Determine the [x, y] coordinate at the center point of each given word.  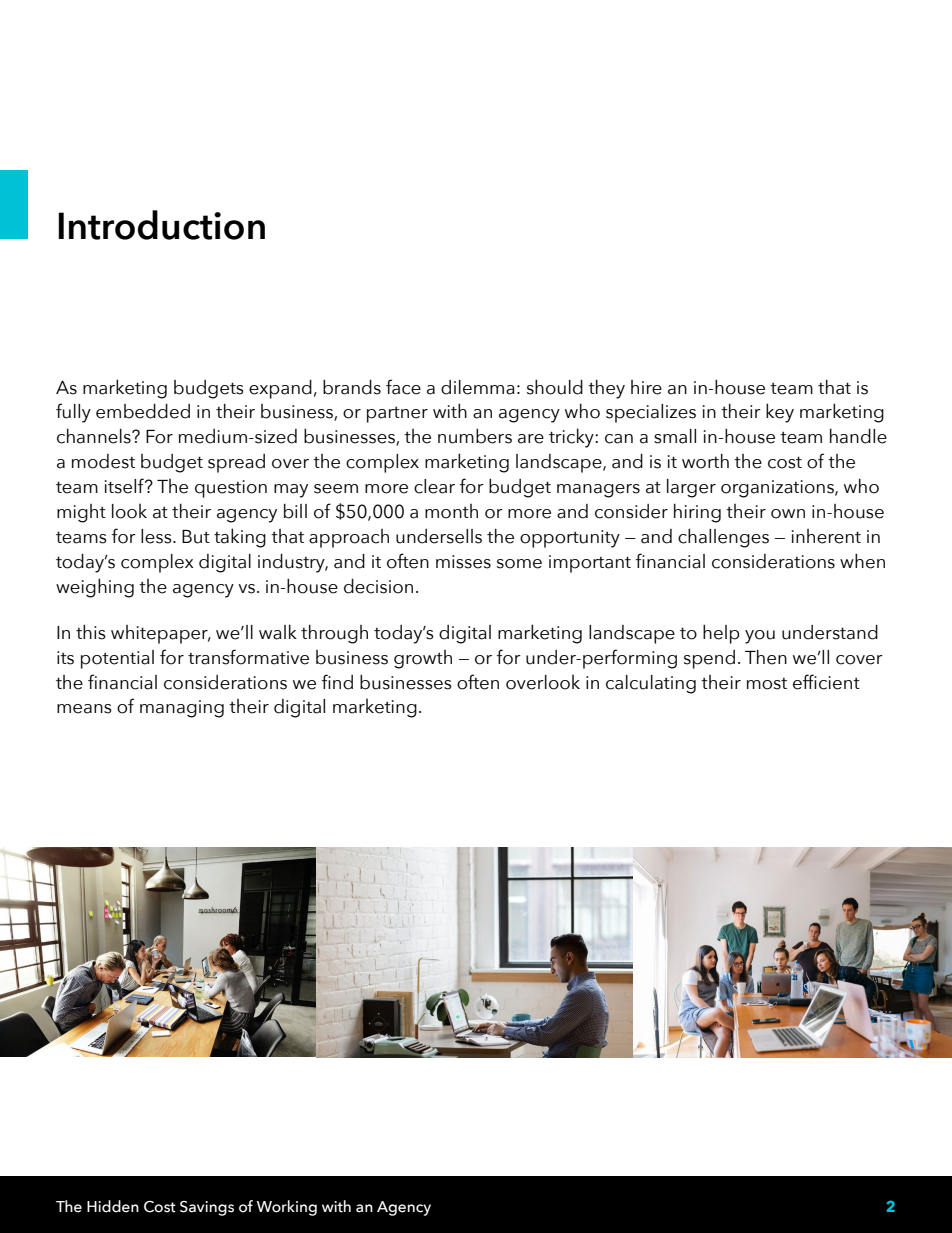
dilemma [478, 387]
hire [646, 387]
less [157, 536]
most [767, 684]
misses [463, 562]
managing [182, 709]
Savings [207, 1208]
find [337, 682]
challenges [723, 538]
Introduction [161, 225]
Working [287, 1208]
